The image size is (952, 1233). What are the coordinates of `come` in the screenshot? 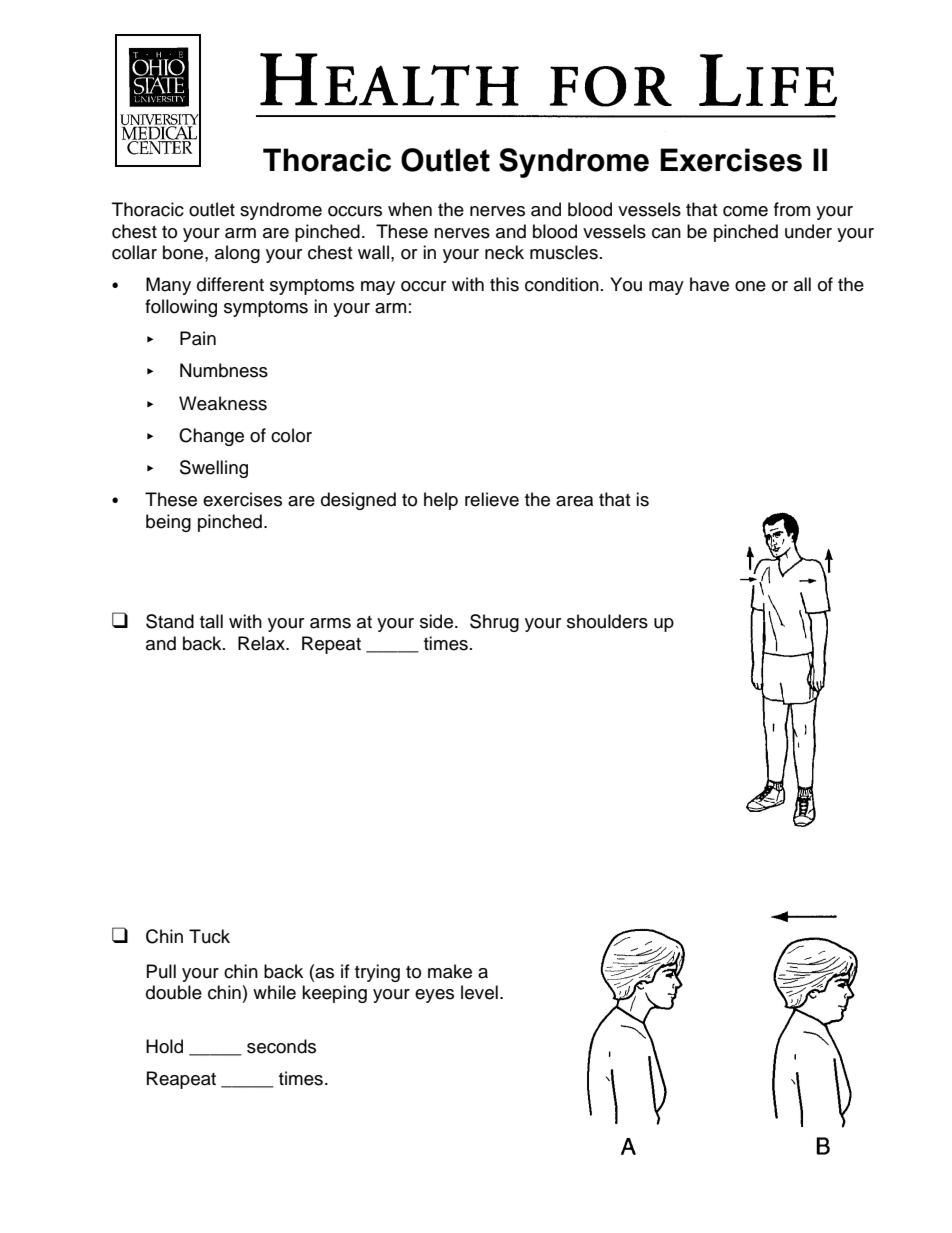 It's located at (745, 211).
